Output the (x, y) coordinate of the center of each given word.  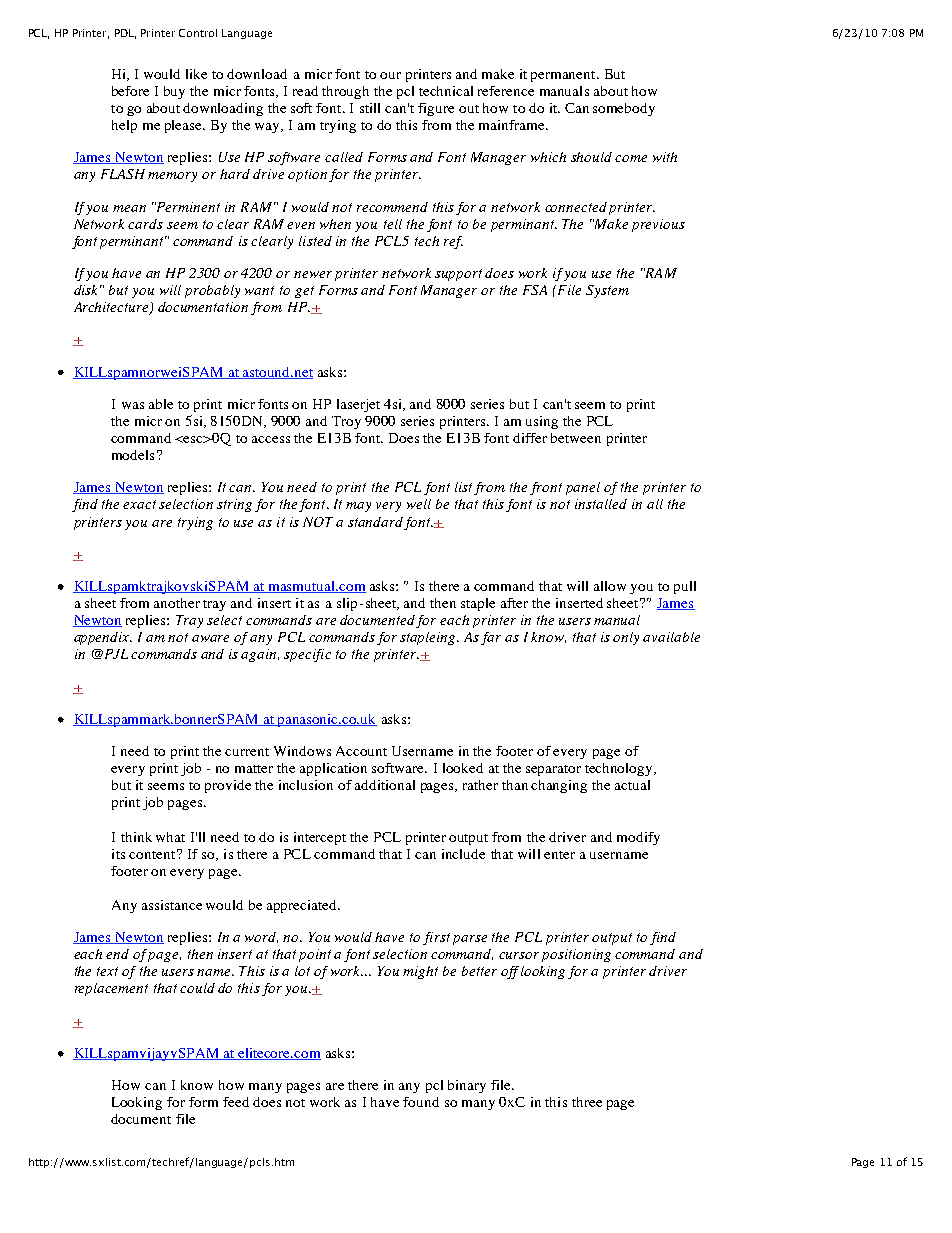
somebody (624, 109)
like (196, 74)
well (419, 504)
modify (638, 838)
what (170, 837)
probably (212, 291)
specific (307, 655)
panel (583, 488)
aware (210, 638)
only (626, 638)
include (463, 854)
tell (393, 224)
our (390, 75)
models (133, 455)
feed (236, 1102)
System (607, 291)
